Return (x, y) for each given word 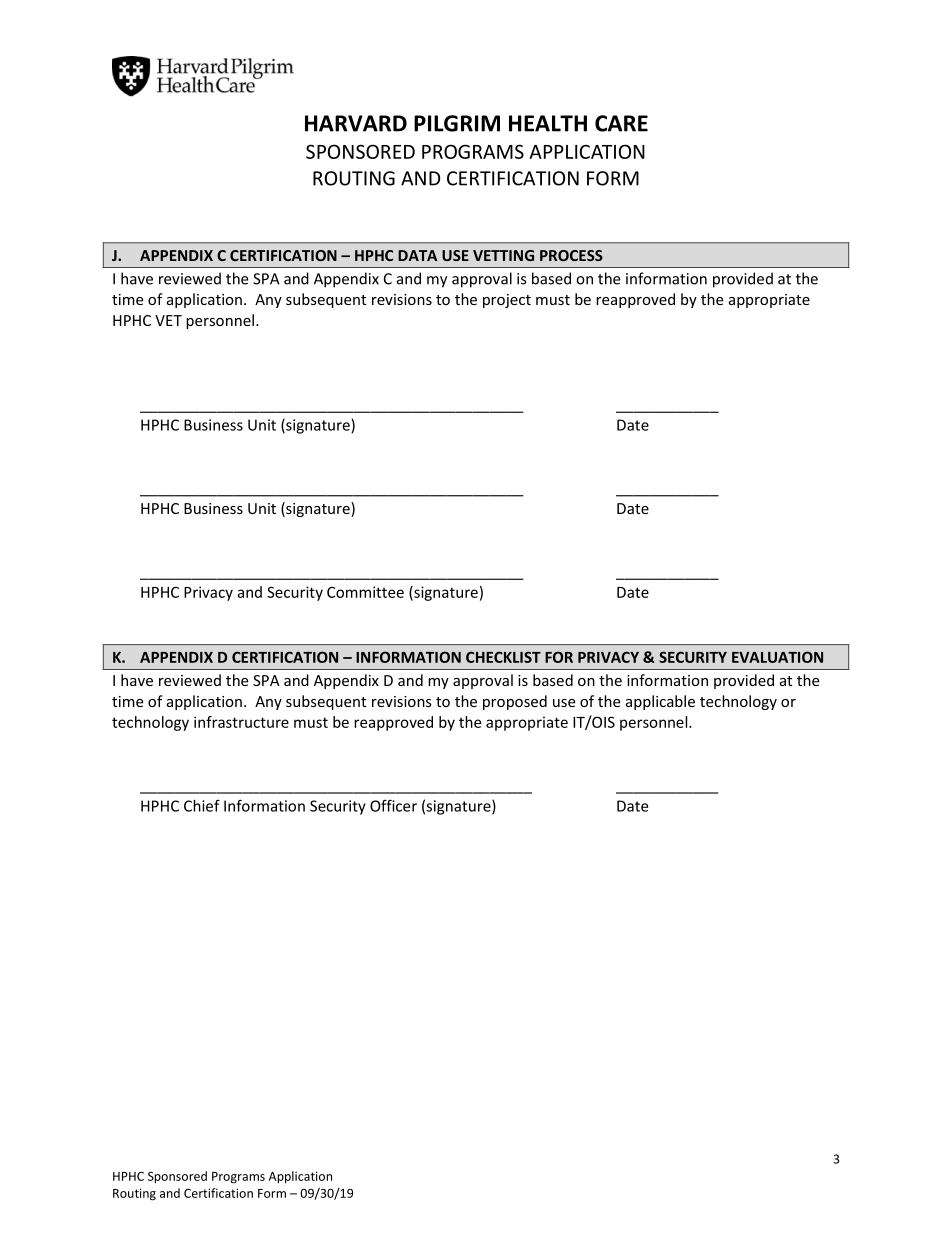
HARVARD (356, 123)
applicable (660, 702)
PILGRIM (457, 123)
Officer (393, 805)
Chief (202, 805)
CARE (621, 123)
